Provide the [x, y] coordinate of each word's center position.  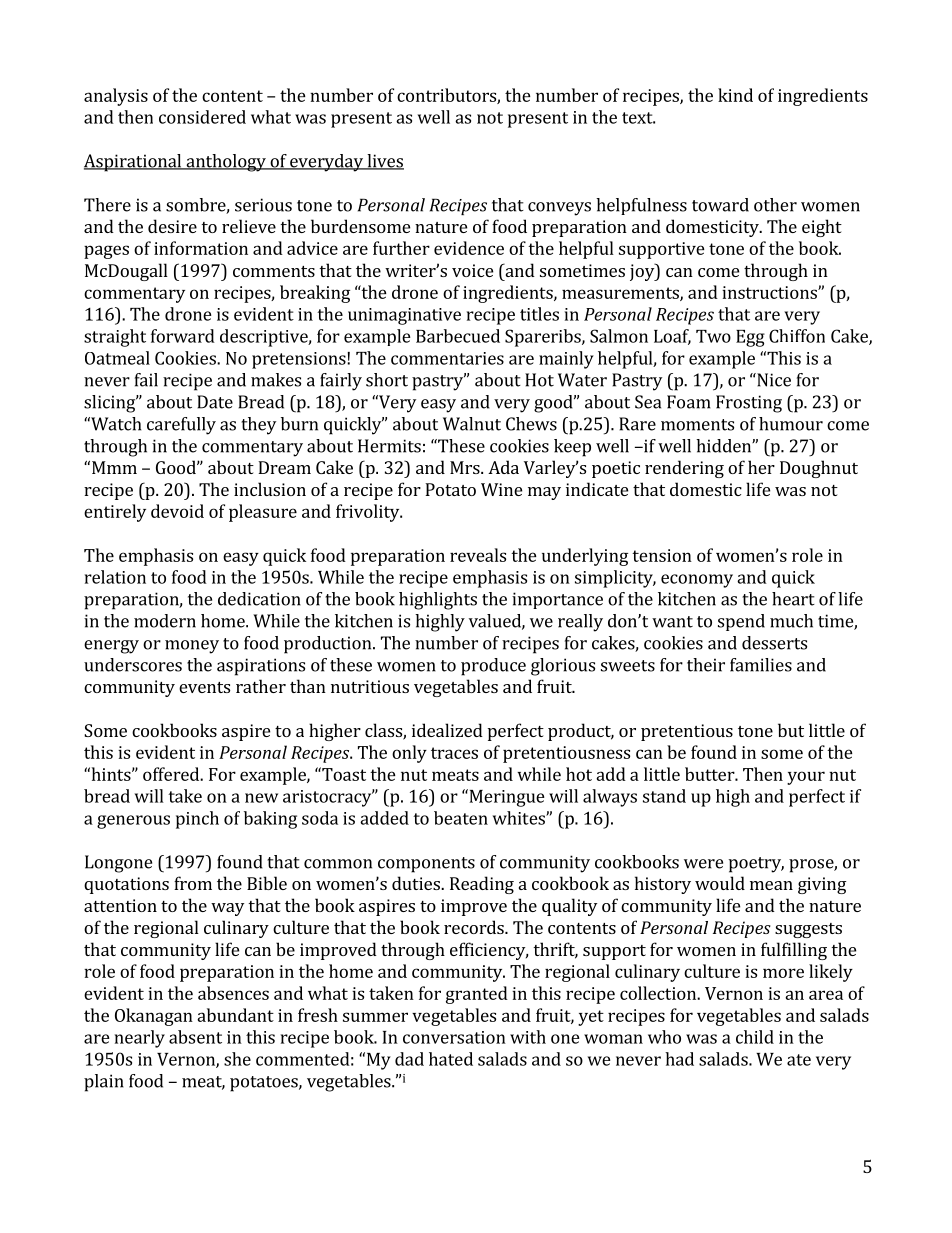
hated [451, 1059]
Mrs [466, 467]
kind [735, 95]
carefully [181, 426]
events [204, 687]
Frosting [749, 404]
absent [195, 1037]
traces [454, 753]
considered [202, 117]
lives [384, 162]
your [806, 778]
